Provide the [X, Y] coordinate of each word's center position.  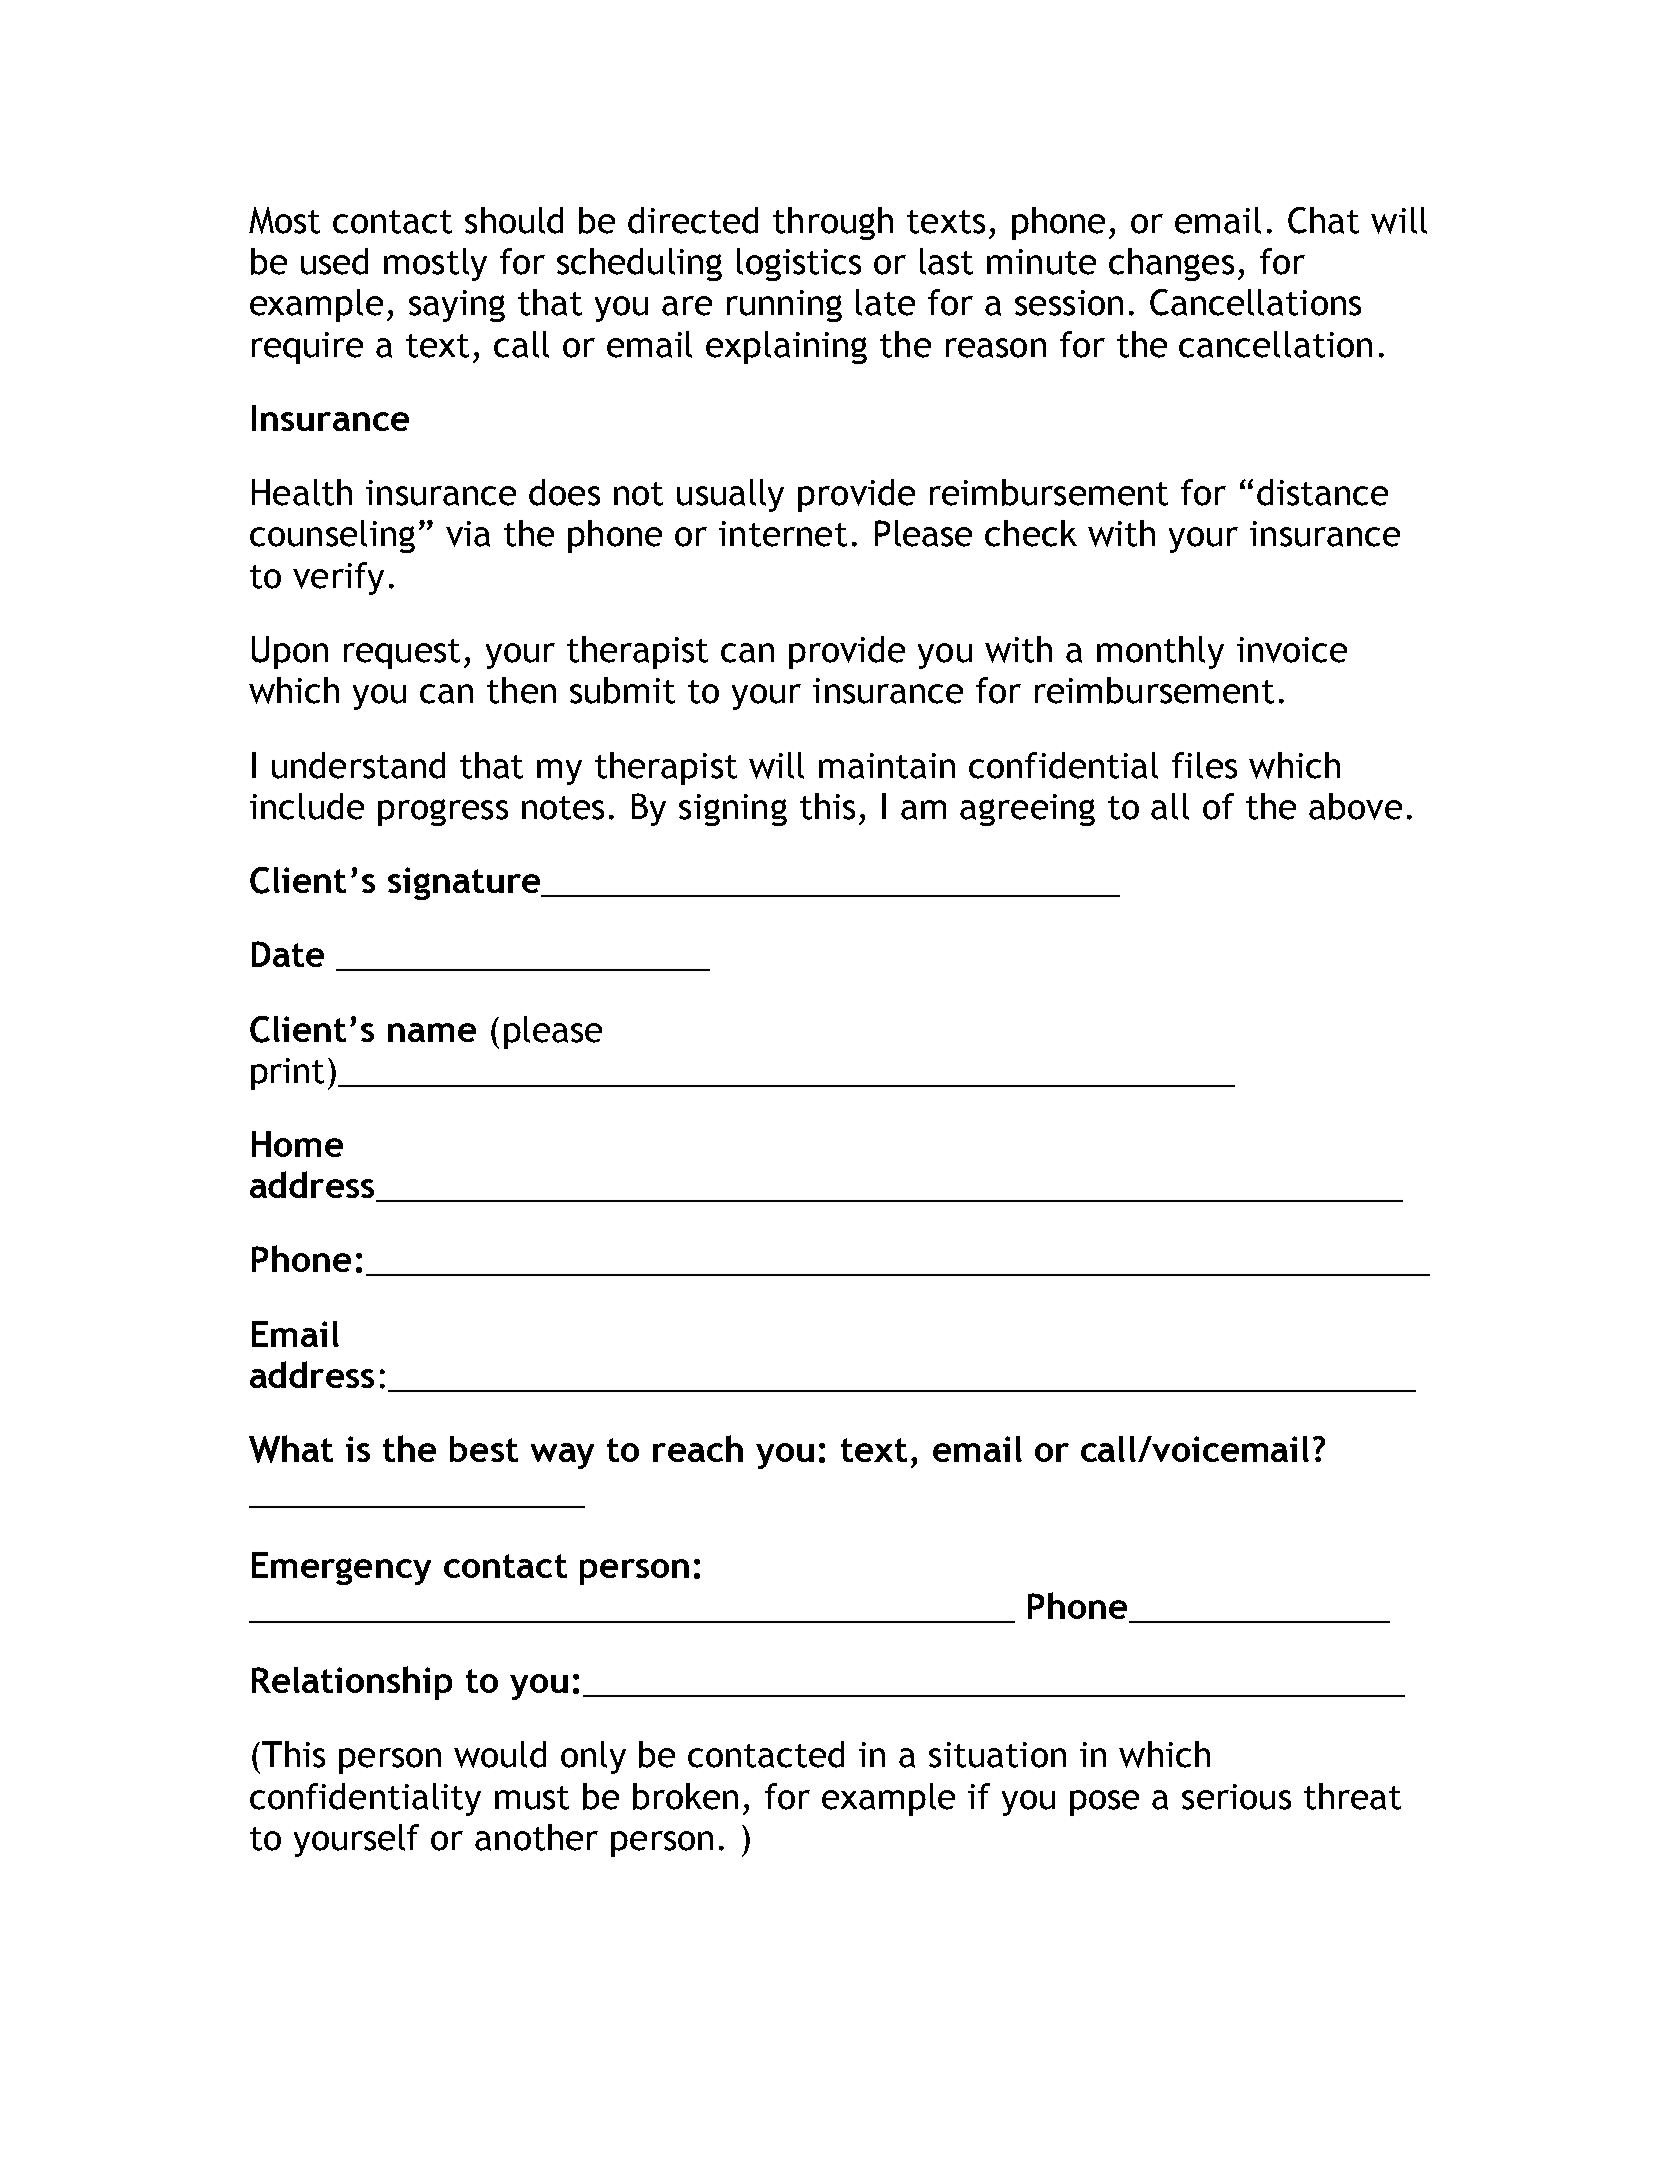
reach [698, 1448]
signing [733, 810]
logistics [799, 264]
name [432, 1032]
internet [783, 534]
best [484, 1449]
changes [1171, 264]
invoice [1292, 650]
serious [1236, 1797]
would [500, 1754]
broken [685, 1796]
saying [457, 306]
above [1355, 806]
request [402, 654]
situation [997, 1755]
